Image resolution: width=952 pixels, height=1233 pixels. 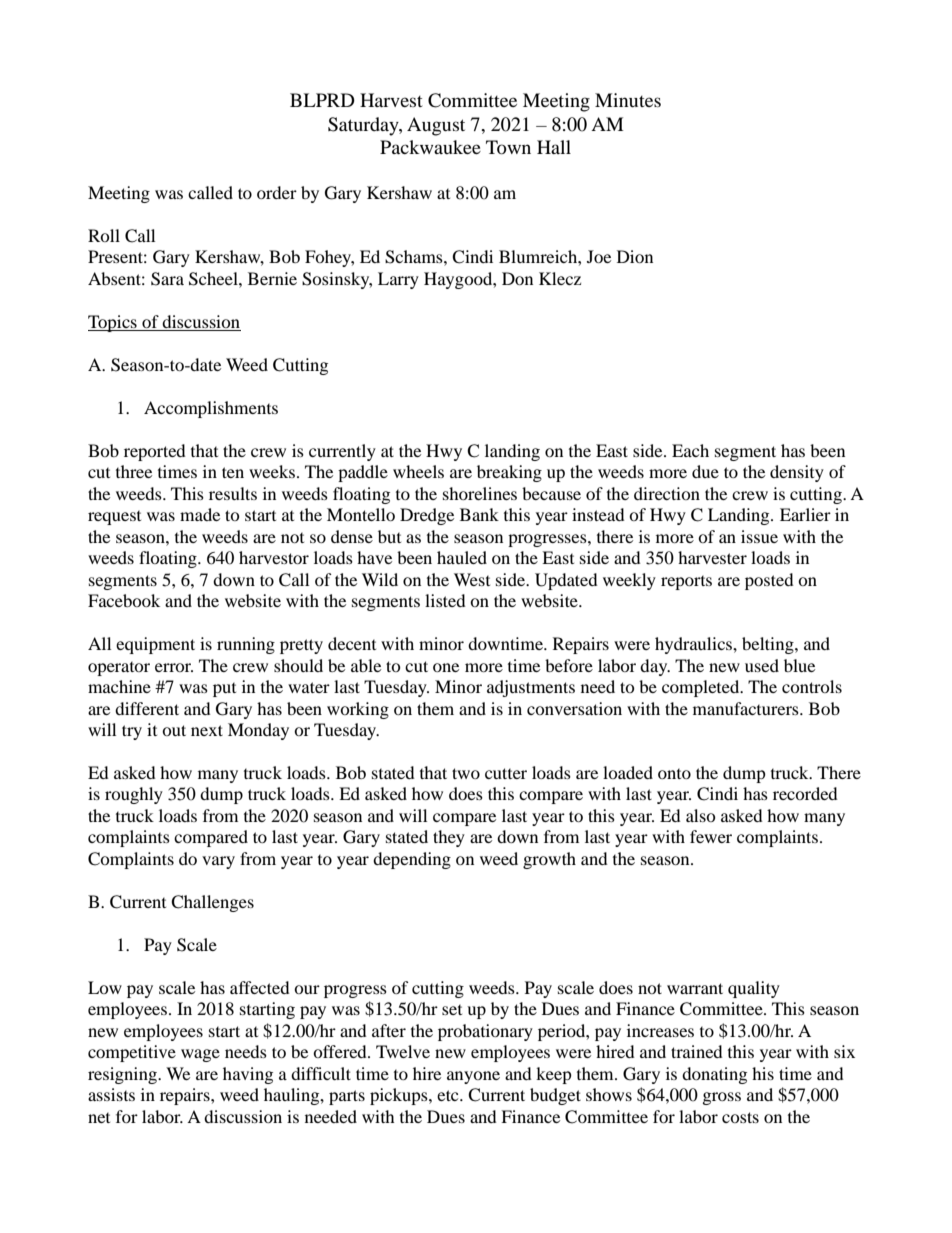 I want to click on equipment, so click(x=155, y=645).
